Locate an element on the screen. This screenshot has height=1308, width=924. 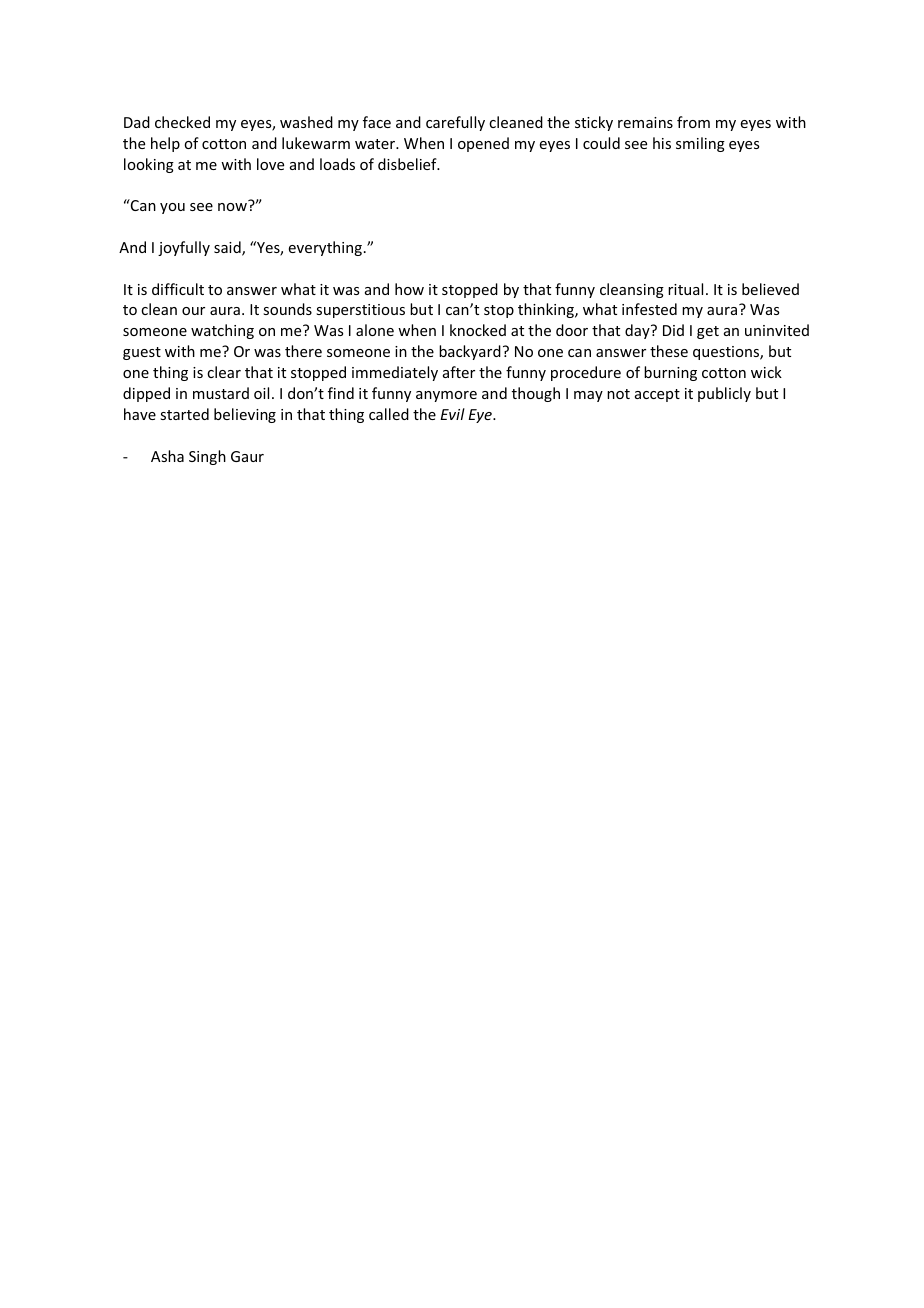
smiling is located at coordinates (700, 144).
